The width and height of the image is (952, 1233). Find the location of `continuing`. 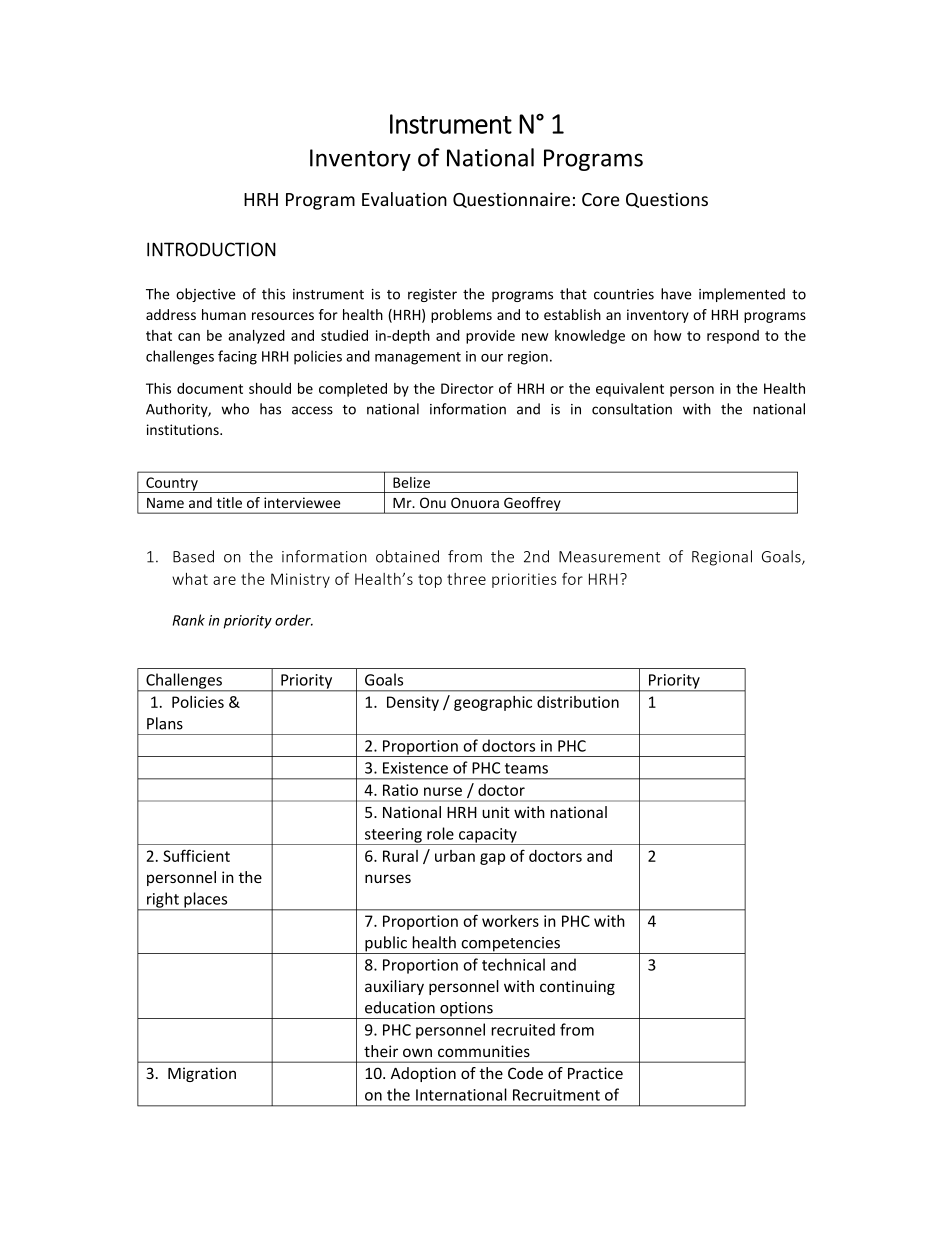

continuing is located at coordinates (577, 987).
